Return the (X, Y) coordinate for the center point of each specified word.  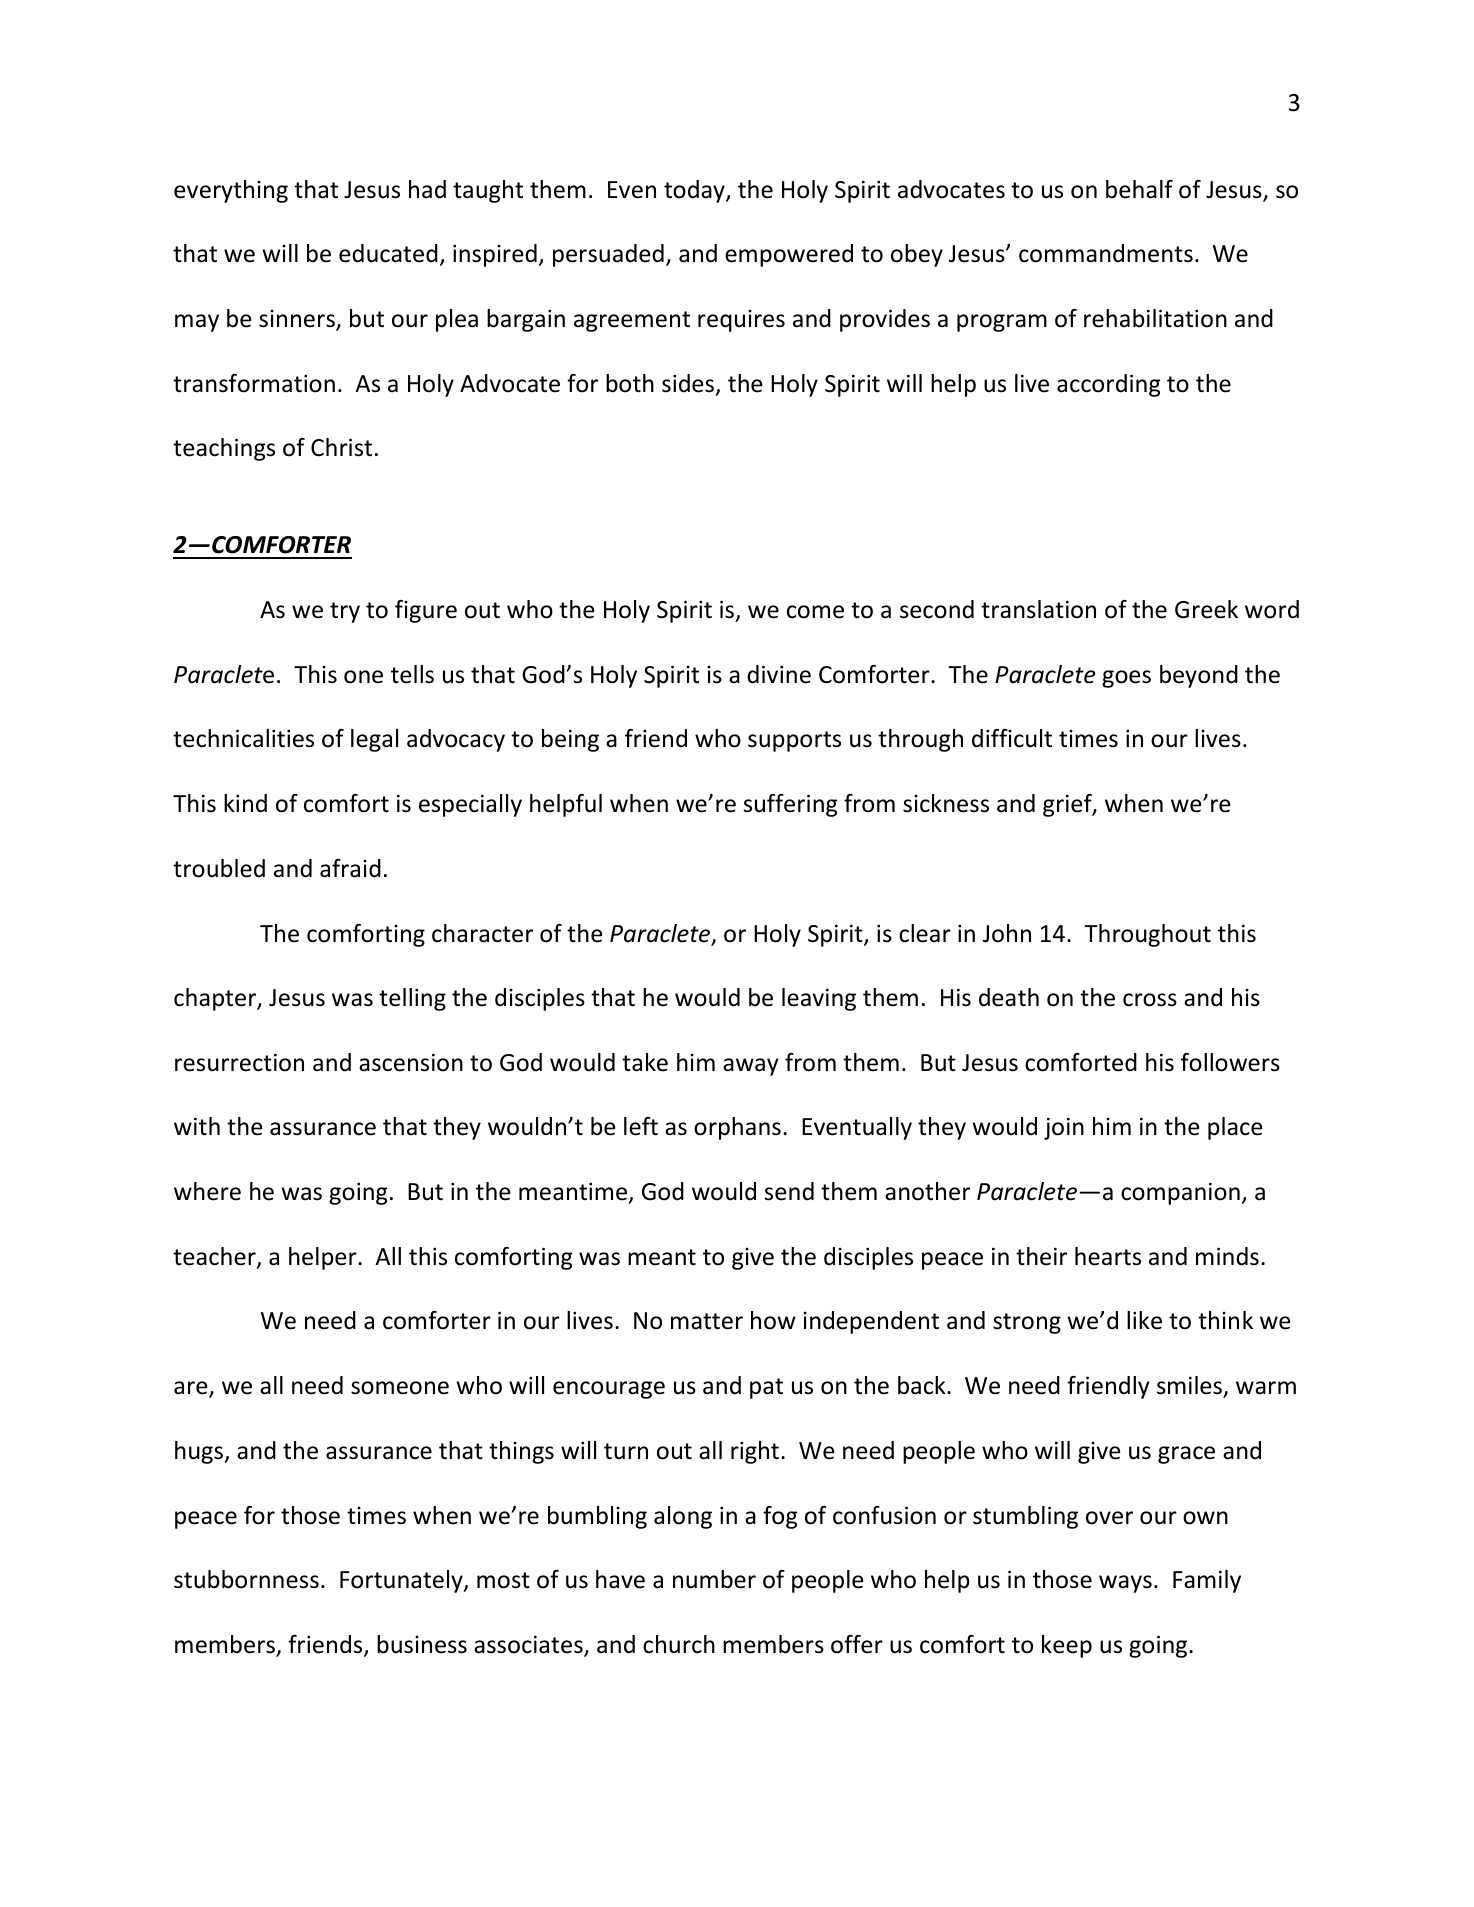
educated (388, 253)
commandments (1106, 253)
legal (374, 740)
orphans (737, 1128)
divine (779, 674)
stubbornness (246, 1579)
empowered (789, 255)
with (197, 1126)
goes (1126, 679)
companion (1180, 1193)
